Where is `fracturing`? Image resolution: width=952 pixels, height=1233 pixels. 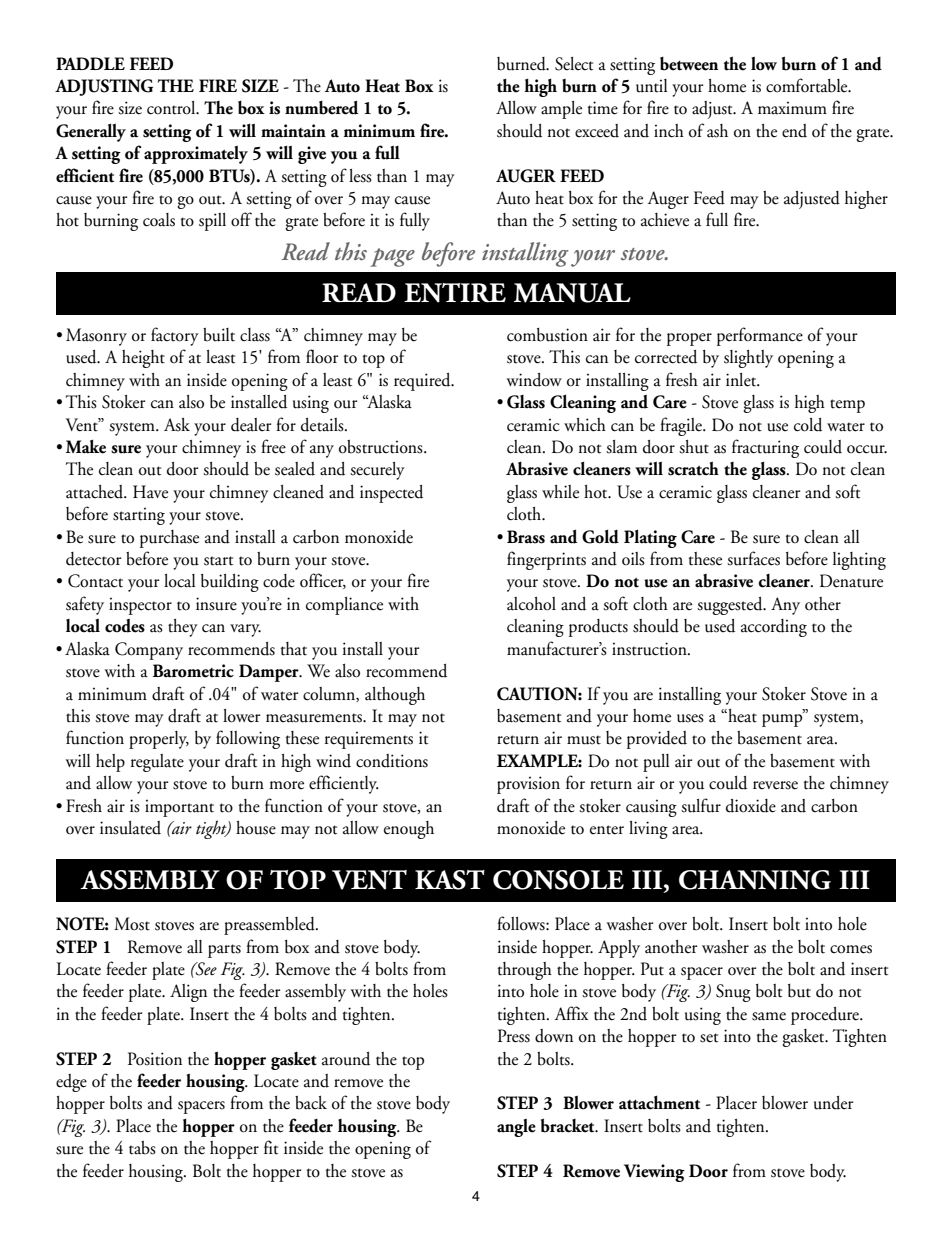
fracturing is located at coordinates (765, 448).
